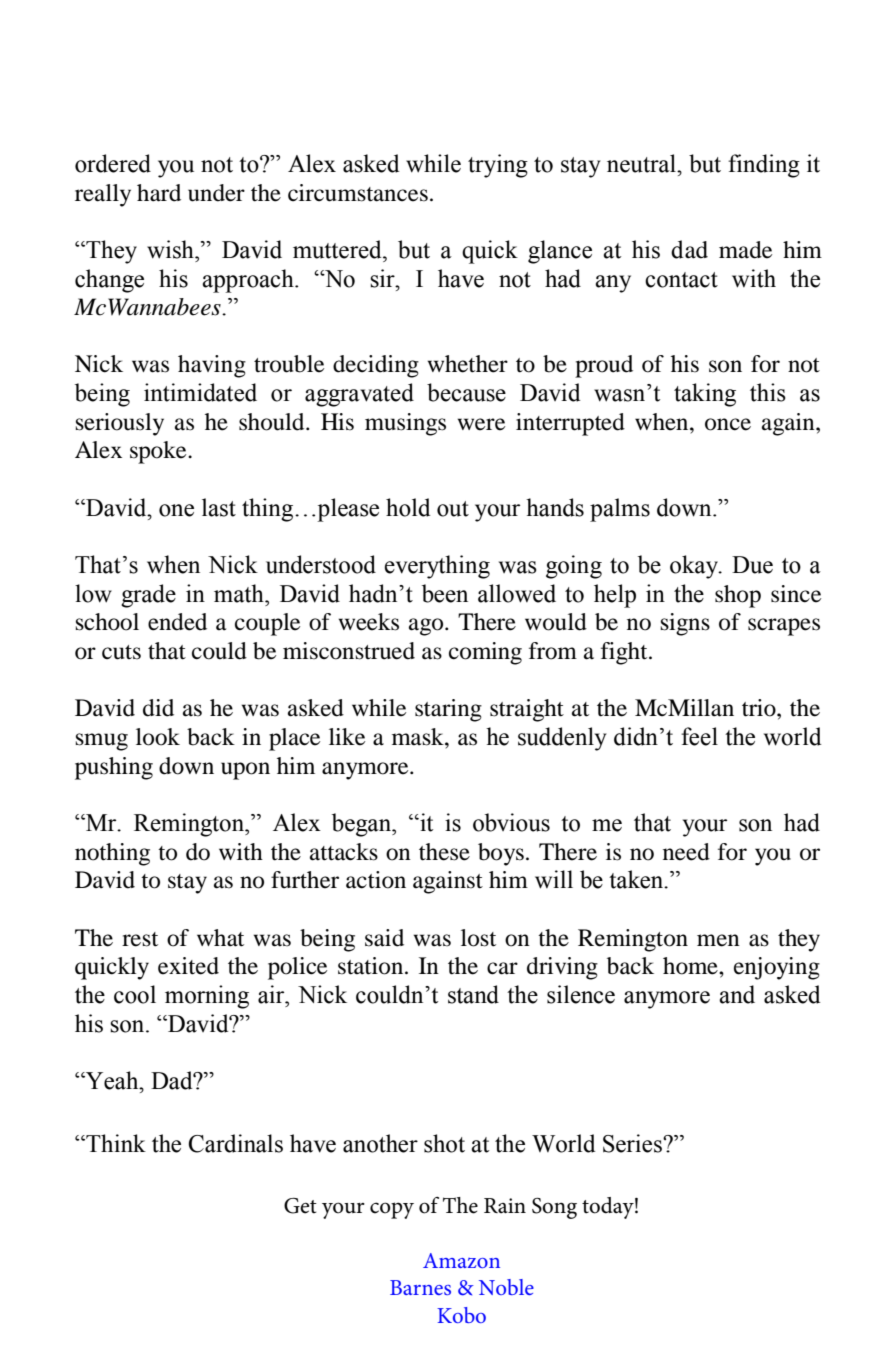 Image resolution: width=896 pixels, height=1345 pixels. What do you see at coordinates (498, 166) in the screenshot?
I see `trying` at bounding box center [498, 166].
